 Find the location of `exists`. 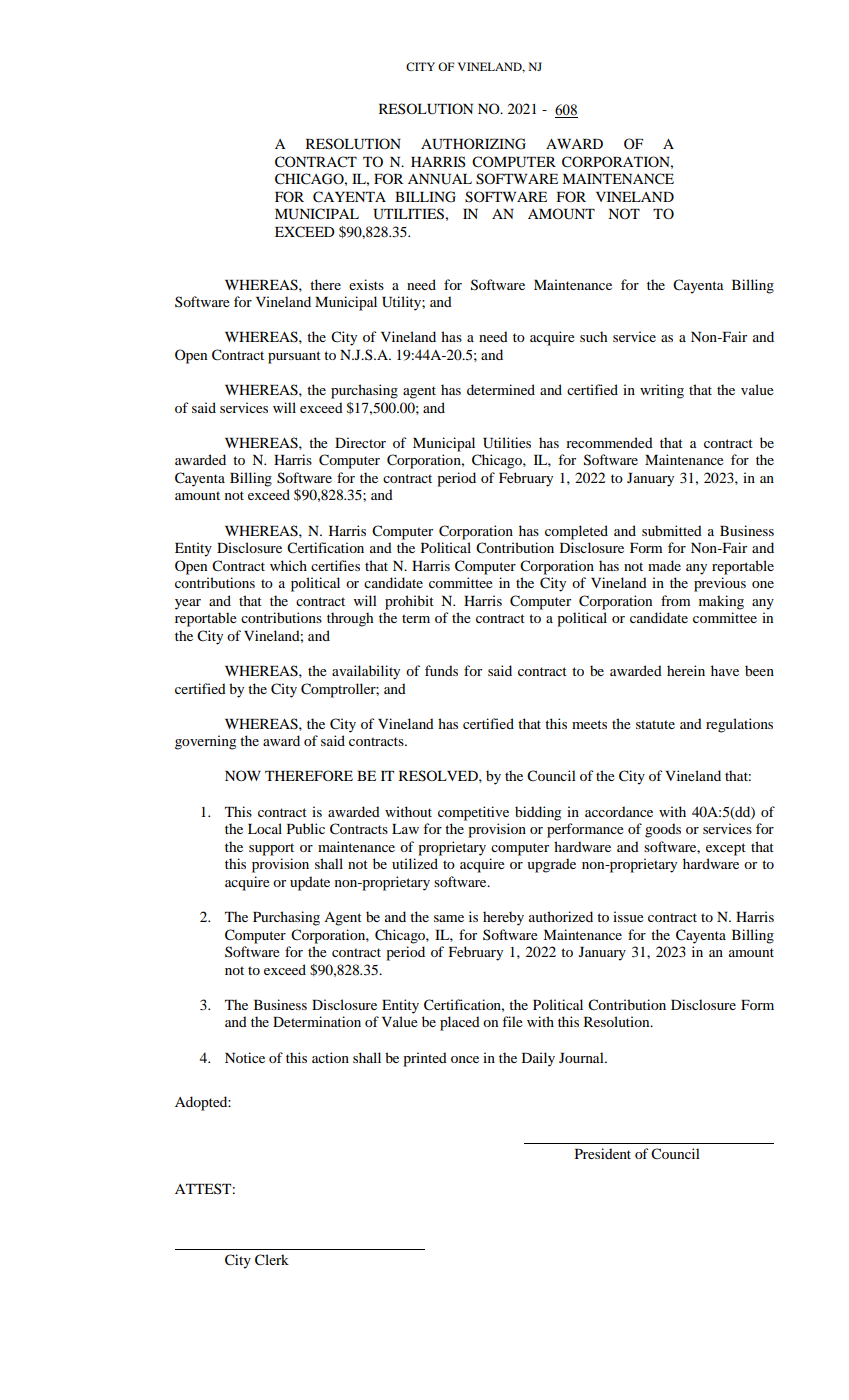

exists is located at coordinates (366, 284).
